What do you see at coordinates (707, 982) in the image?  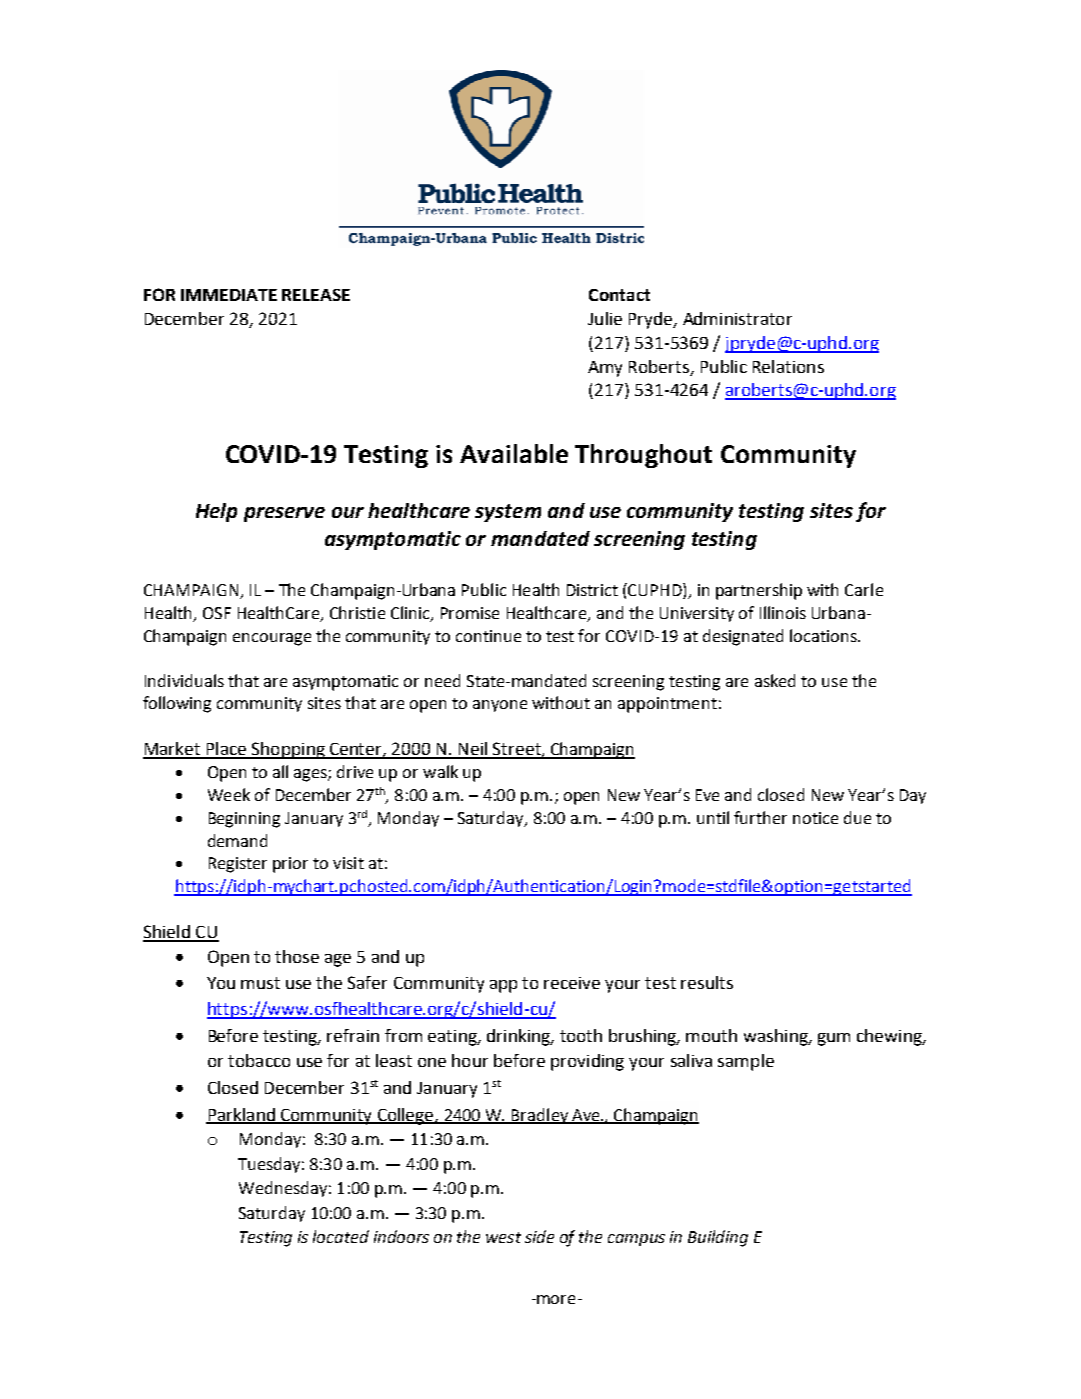 I see `results` at bounding box center [707, 982].
